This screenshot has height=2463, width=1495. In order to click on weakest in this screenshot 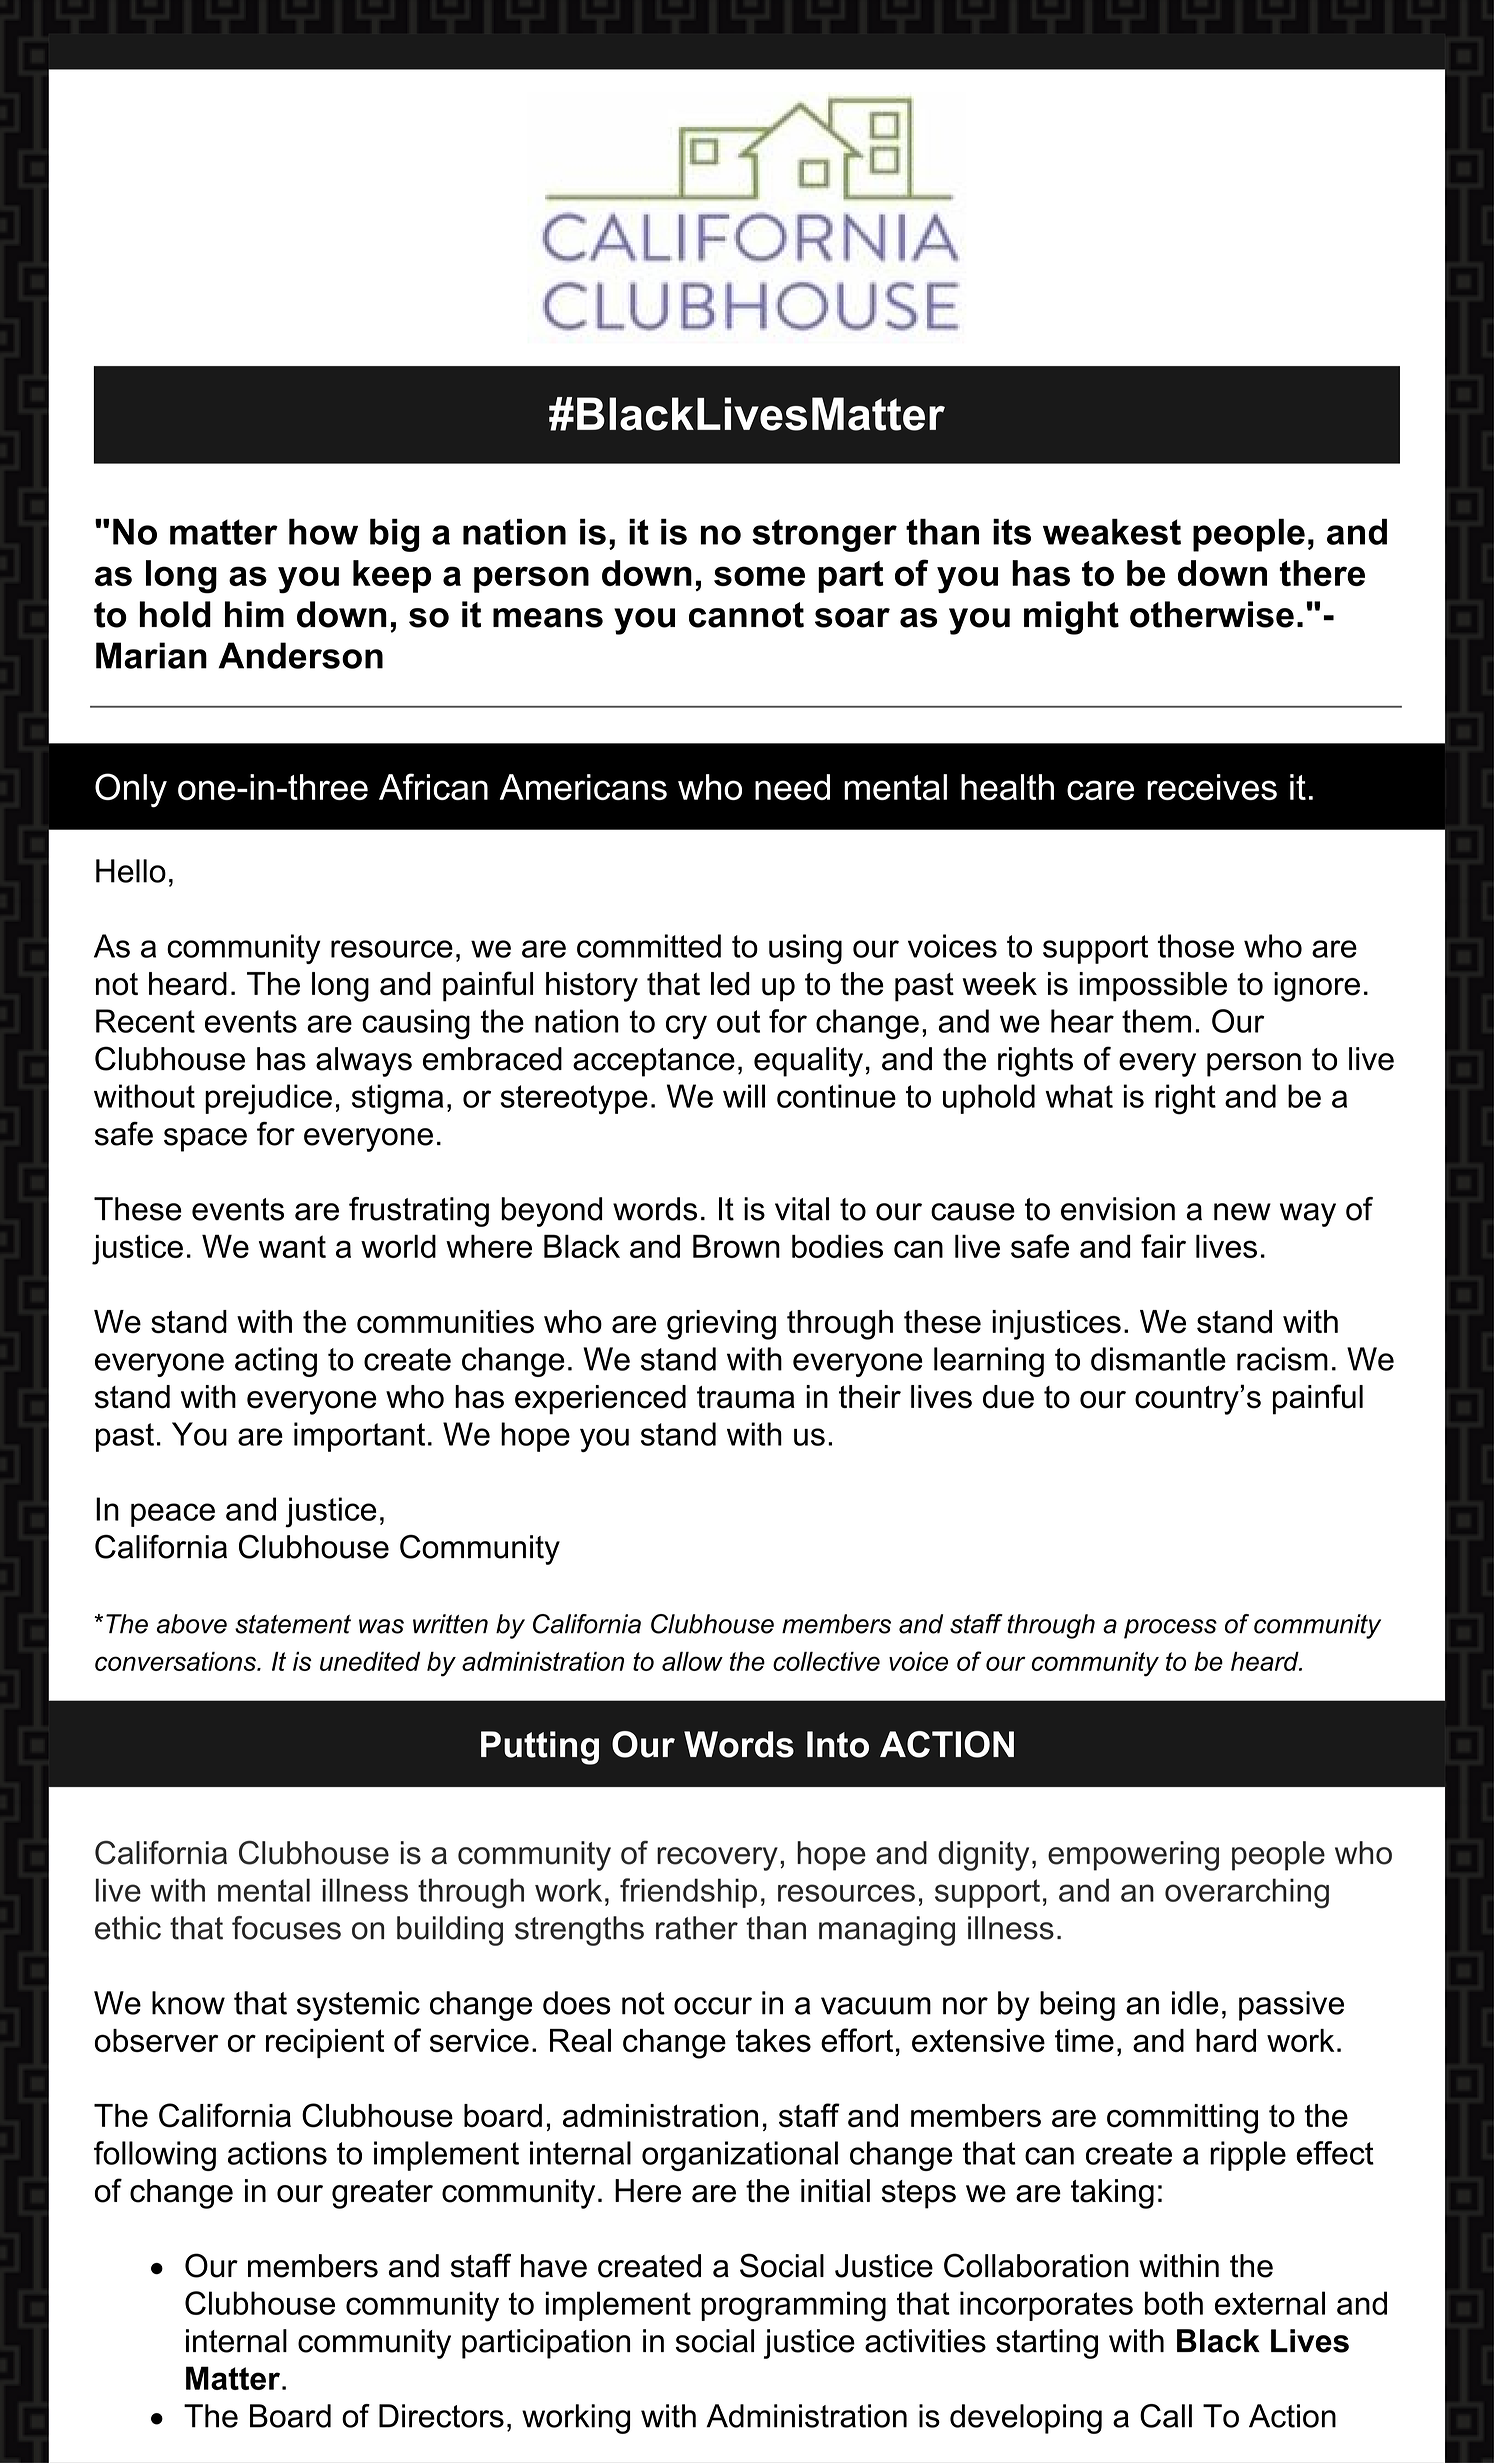, I will do `click(1112, 531)`.
